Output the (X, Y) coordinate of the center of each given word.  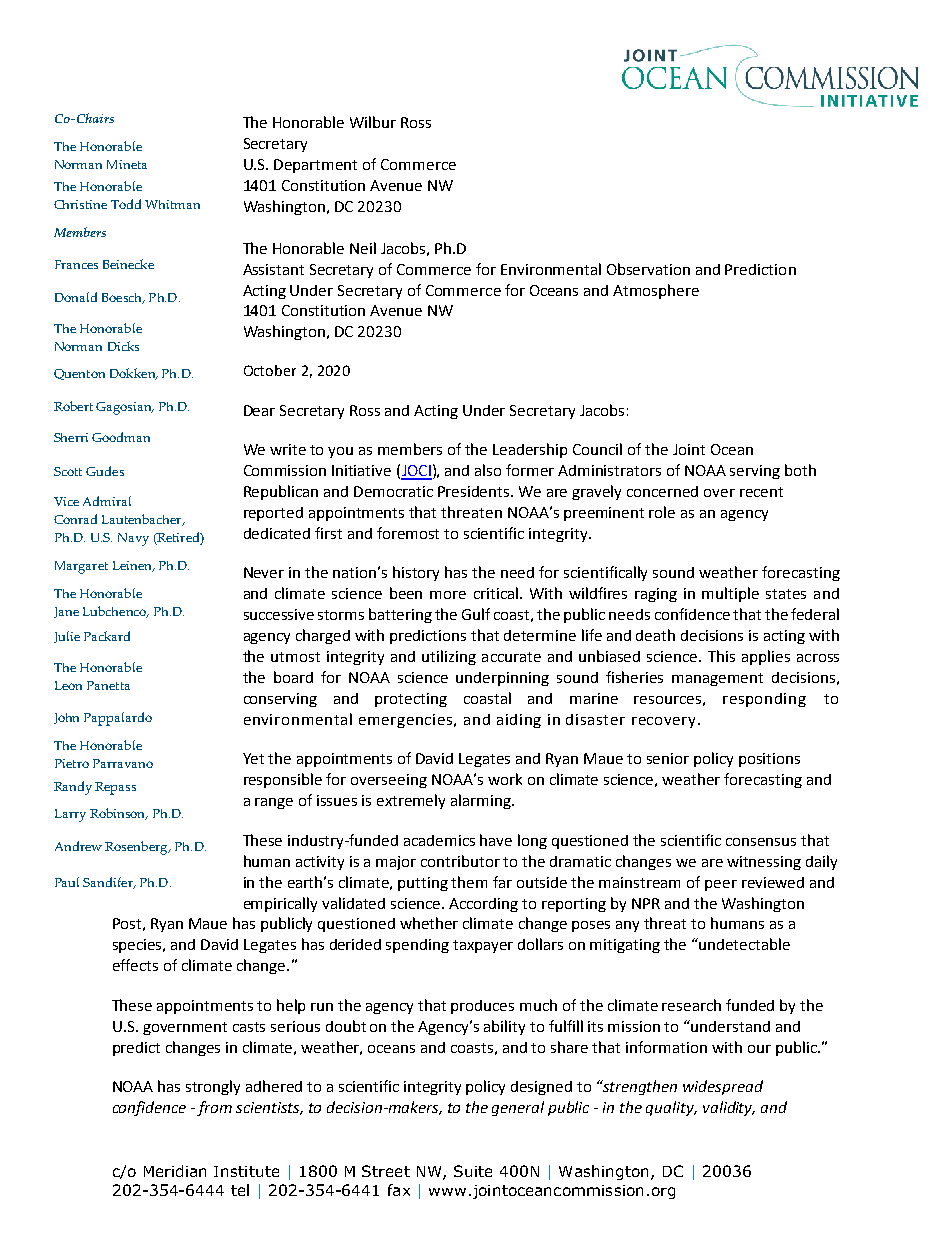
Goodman (121, 437)
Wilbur (373, 122)
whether (429, 923)
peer (721, 885)
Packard (107, 636)
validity (729, 1108)
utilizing (449, 657)
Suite (473, 1171)
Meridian (175, 1171)
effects (135, 965)
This (721, 656)
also (488, 470)
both (800, 470)
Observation (648, 269)
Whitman (172, 204)
